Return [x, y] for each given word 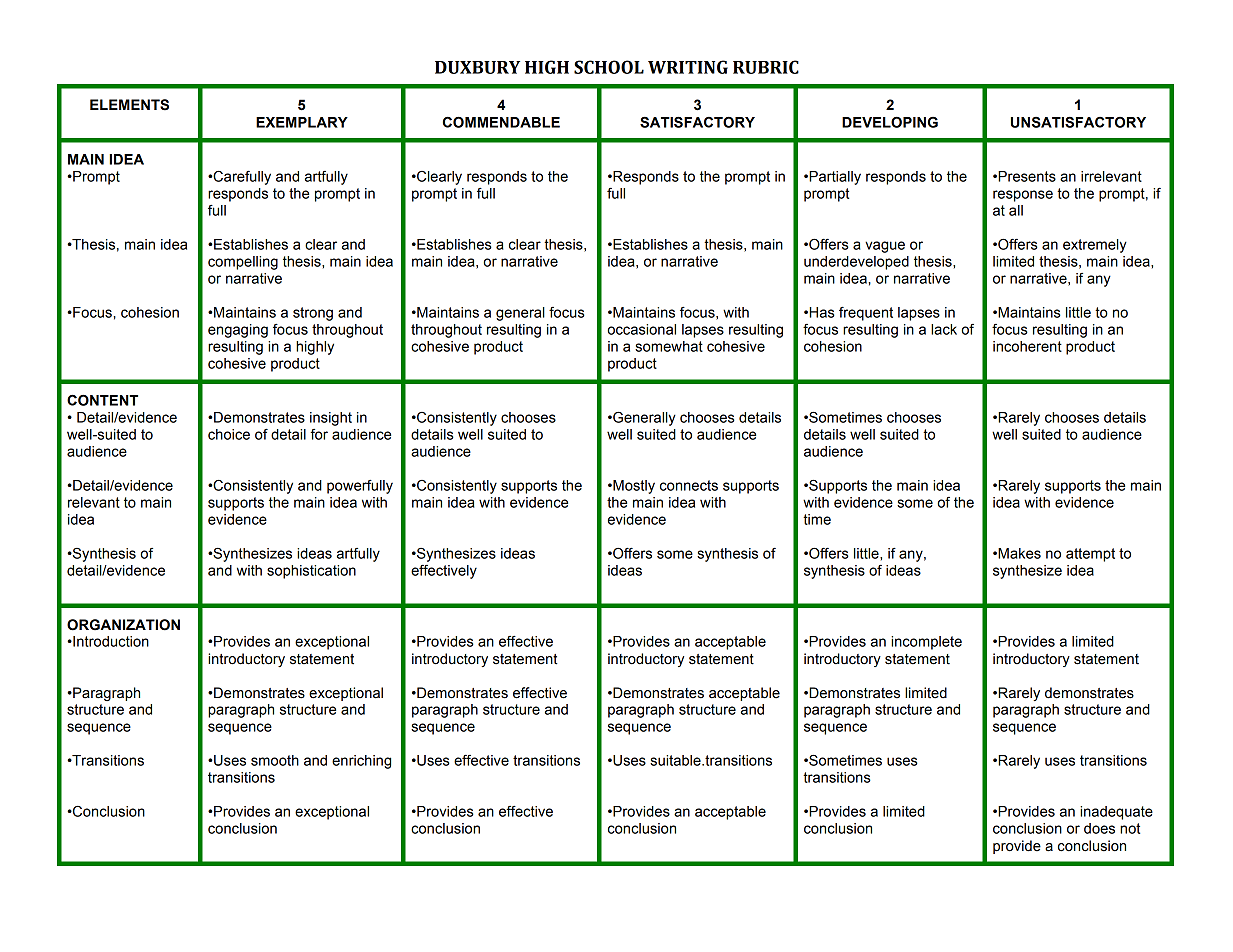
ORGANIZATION [123, 625]
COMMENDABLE [501, 122]
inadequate [1116, 813]
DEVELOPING [890, 122]
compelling [243, 263]
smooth [275, 760]
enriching [361, 762]
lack [944, 329]
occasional [642, 329]
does [1099, 828]
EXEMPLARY [302, 122]
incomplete [926, 643]
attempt [1090, 555]
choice [229, 434]
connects [689, 485]
